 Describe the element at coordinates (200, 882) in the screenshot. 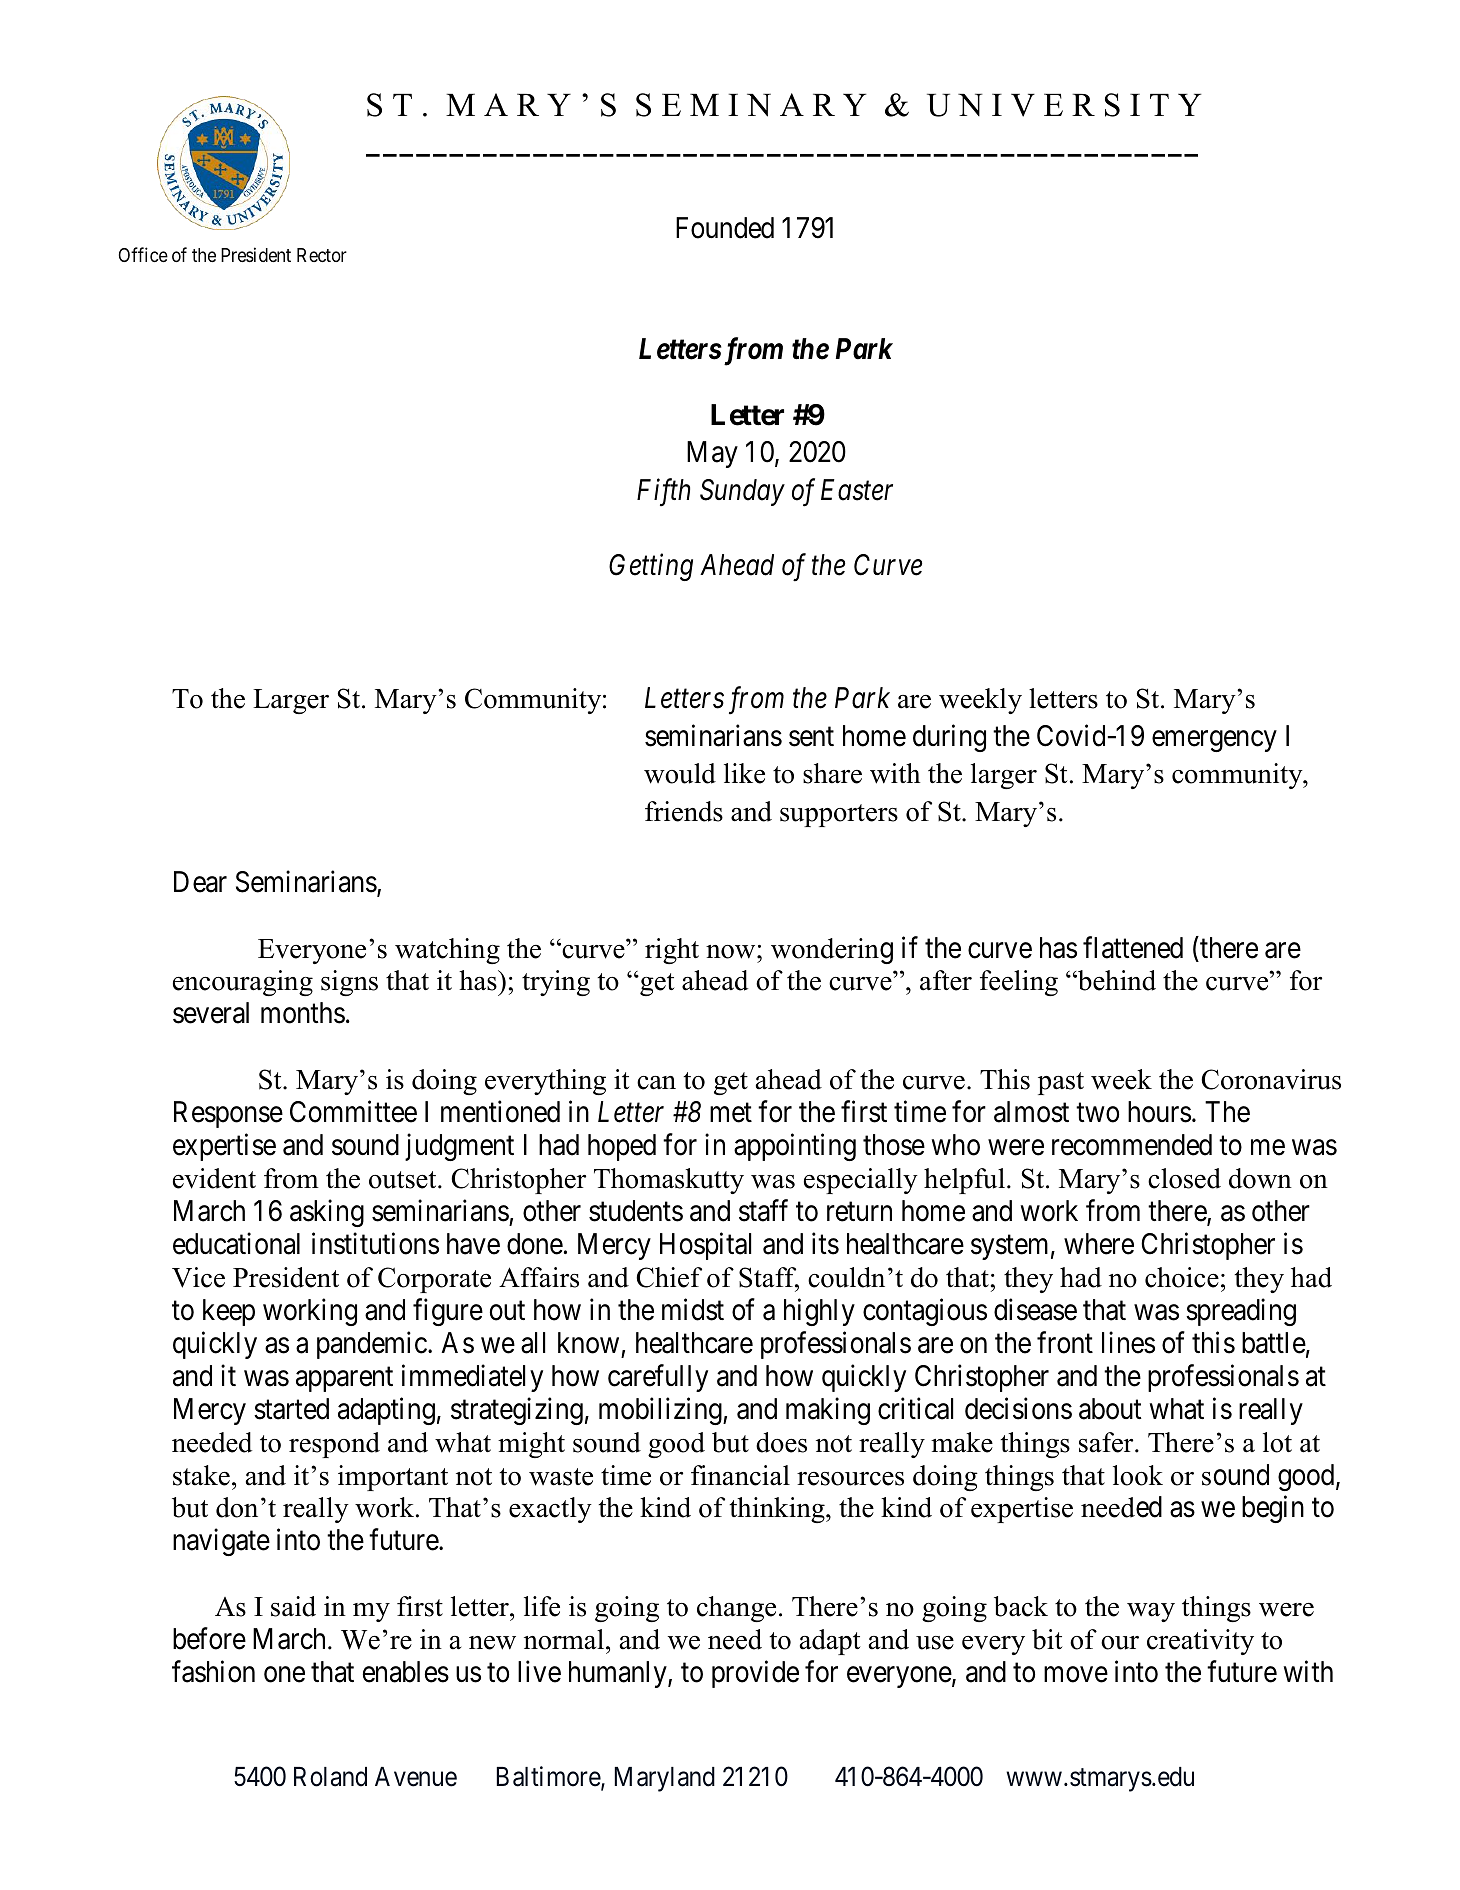

I see `Dear` at that location.
